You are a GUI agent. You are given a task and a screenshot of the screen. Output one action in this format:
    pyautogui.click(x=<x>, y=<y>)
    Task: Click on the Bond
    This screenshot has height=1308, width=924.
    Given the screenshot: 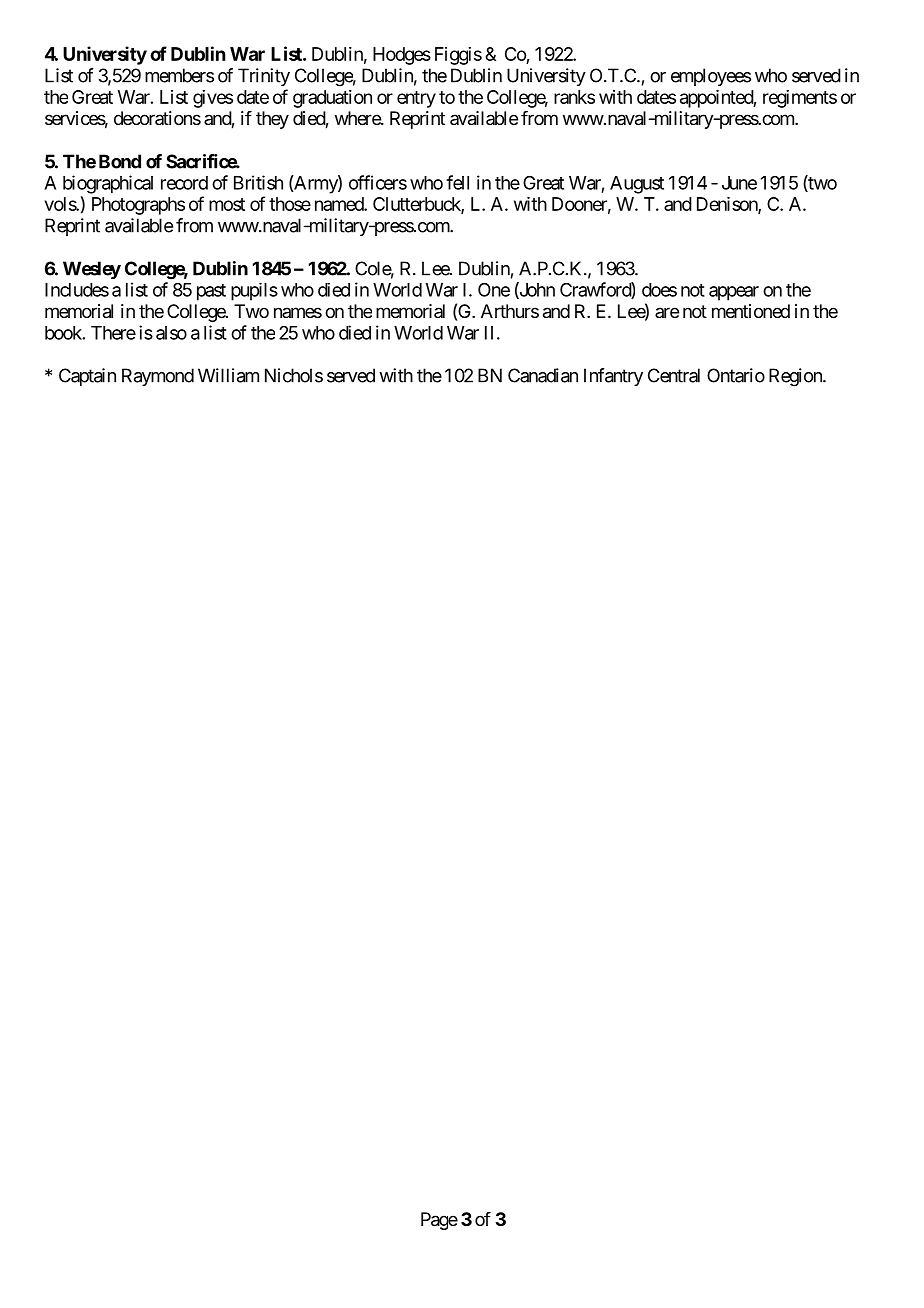 What is the action you would take?
    pyautogui.click(x=120, y=161)
